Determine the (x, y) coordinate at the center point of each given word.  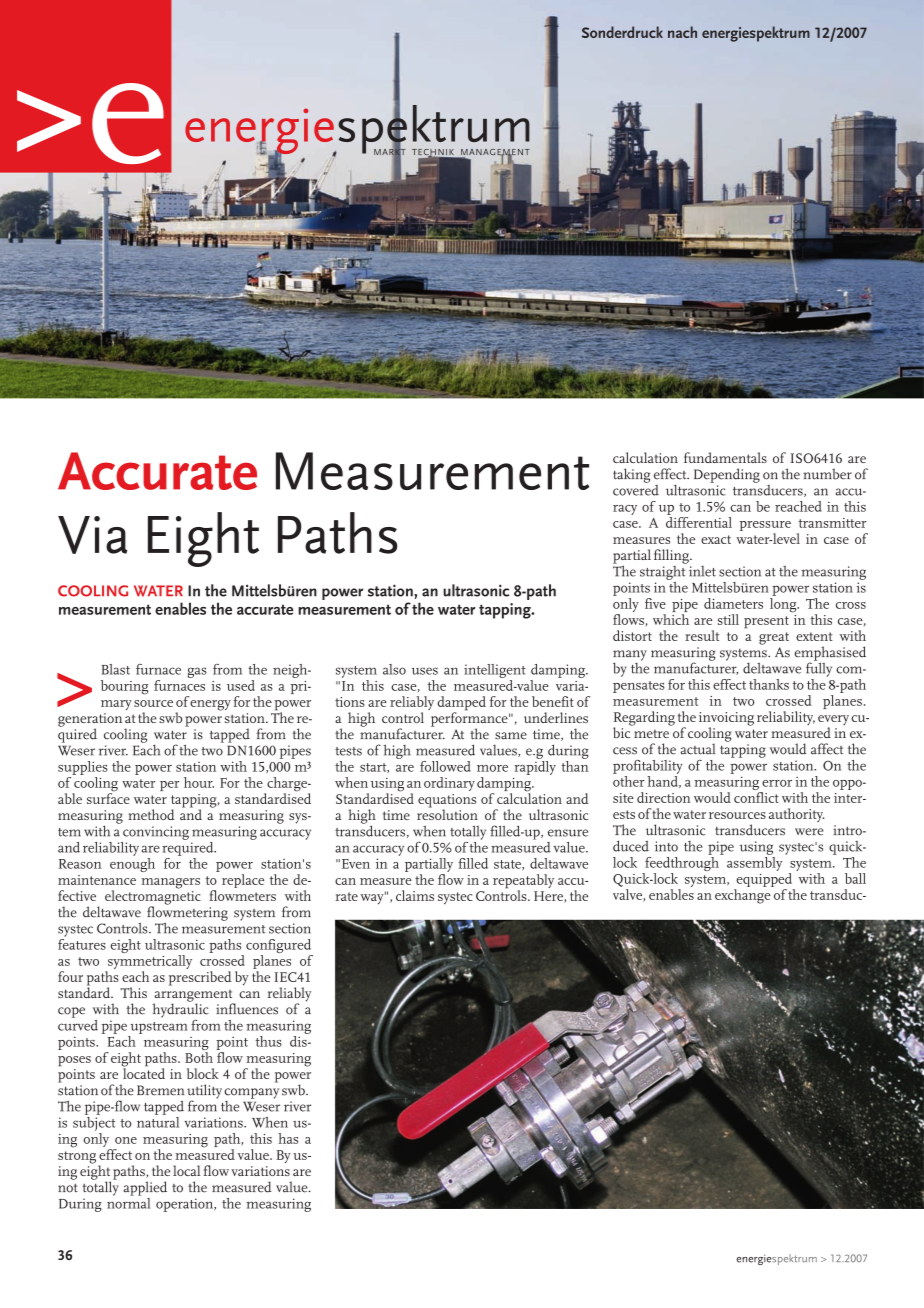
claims (415, 895)
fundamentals (725, 457)
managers (170, 883)
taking (631, 475)
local (186, 1170)
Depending (727, 475)
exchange (743, 896)
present (766, 622)
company (251, 1093)
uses (425, 671)
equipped (764, 881)
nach (682, 32)
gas (197, 672)
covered (636, 489)
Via (93, 535)
